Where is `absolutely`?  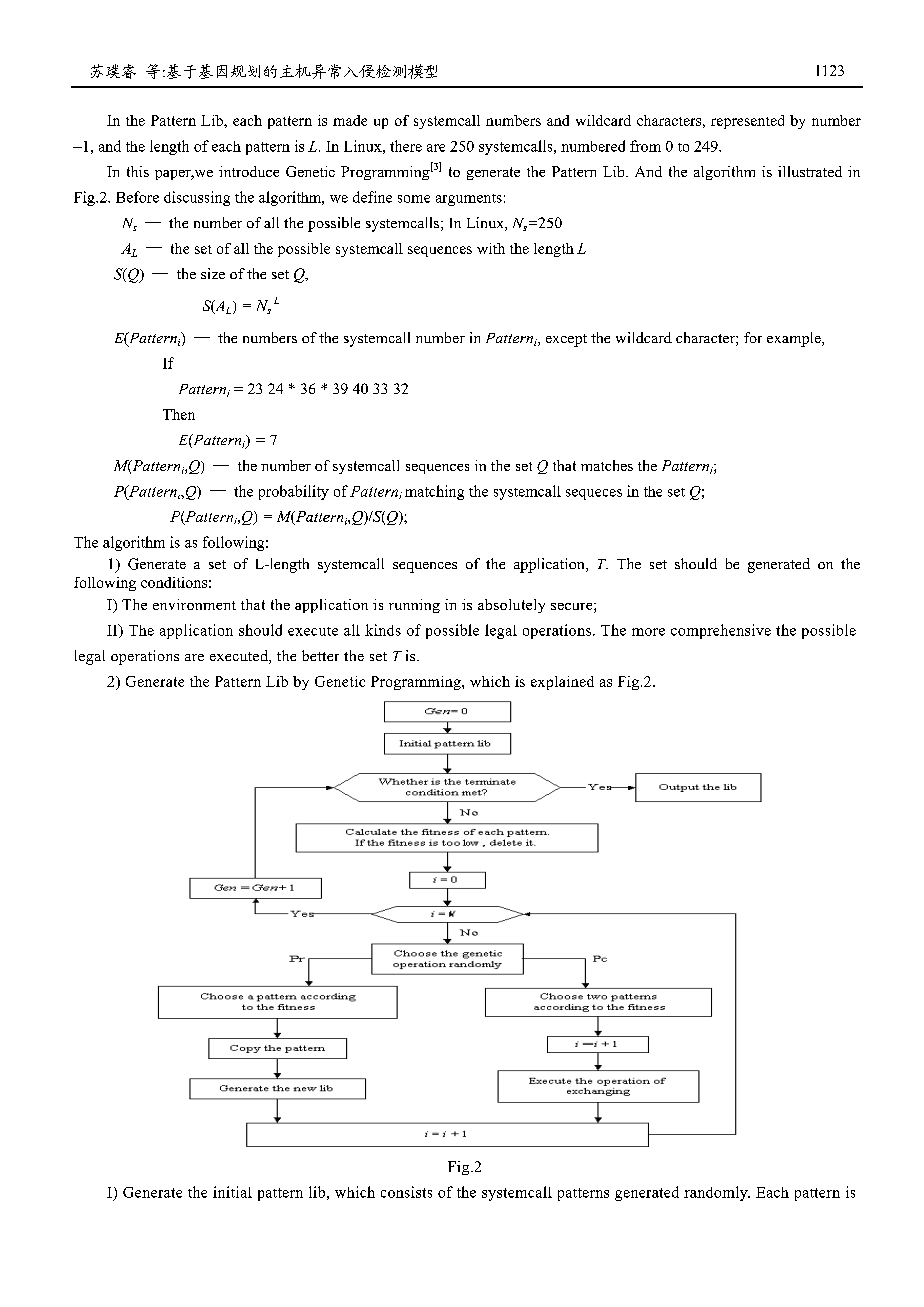
absolutely is located at coordinates (511, 606).
